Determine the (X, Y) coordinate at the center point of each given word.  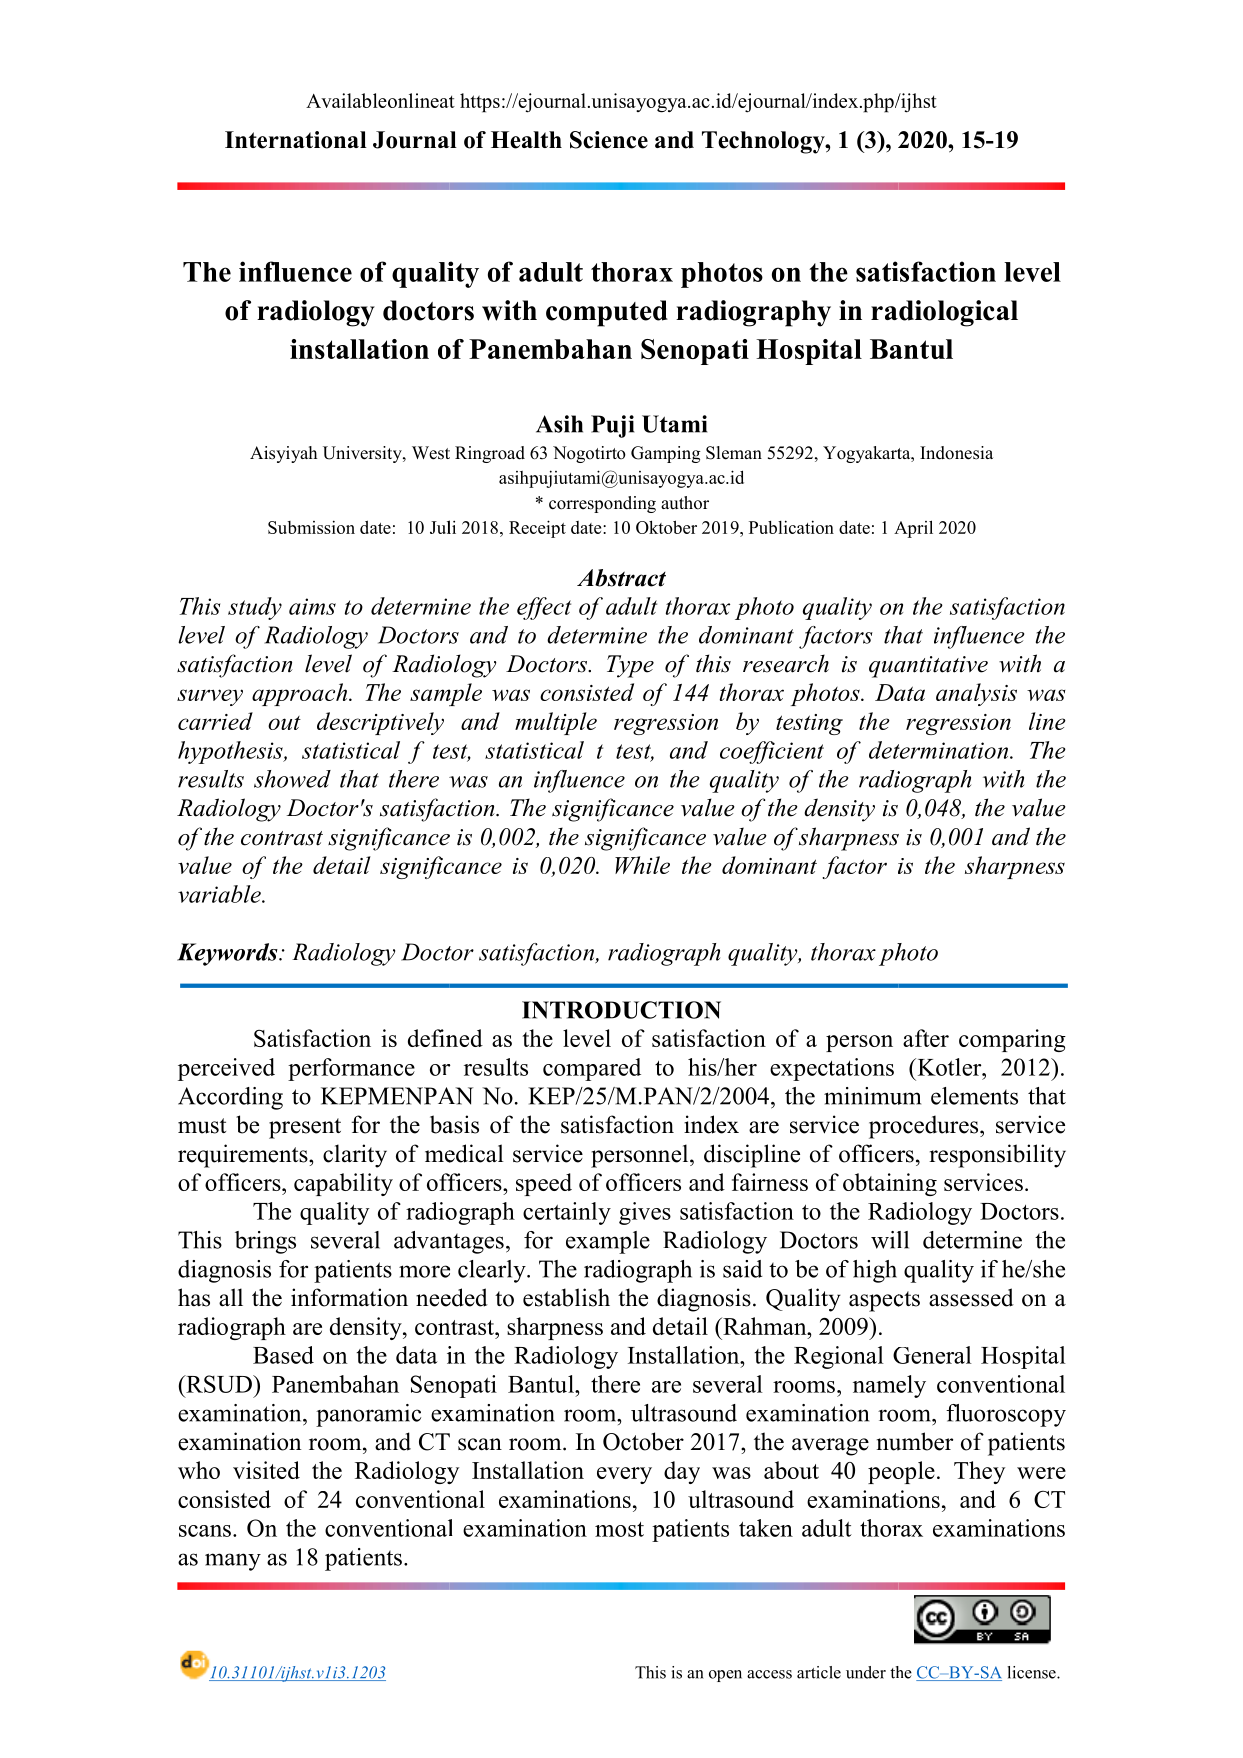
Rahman (765, 1326)
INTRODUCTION (621, 1010)
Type (630, 666)
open (725, 1676)
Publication (791, 527)
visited (266, 1470)
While (642, 865)
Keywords (228, 954)
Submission (311, 527)
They (979, 1472)
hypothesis (231, 752)
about (791, 1470)
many (233, 1562)
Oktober (666, 527)
